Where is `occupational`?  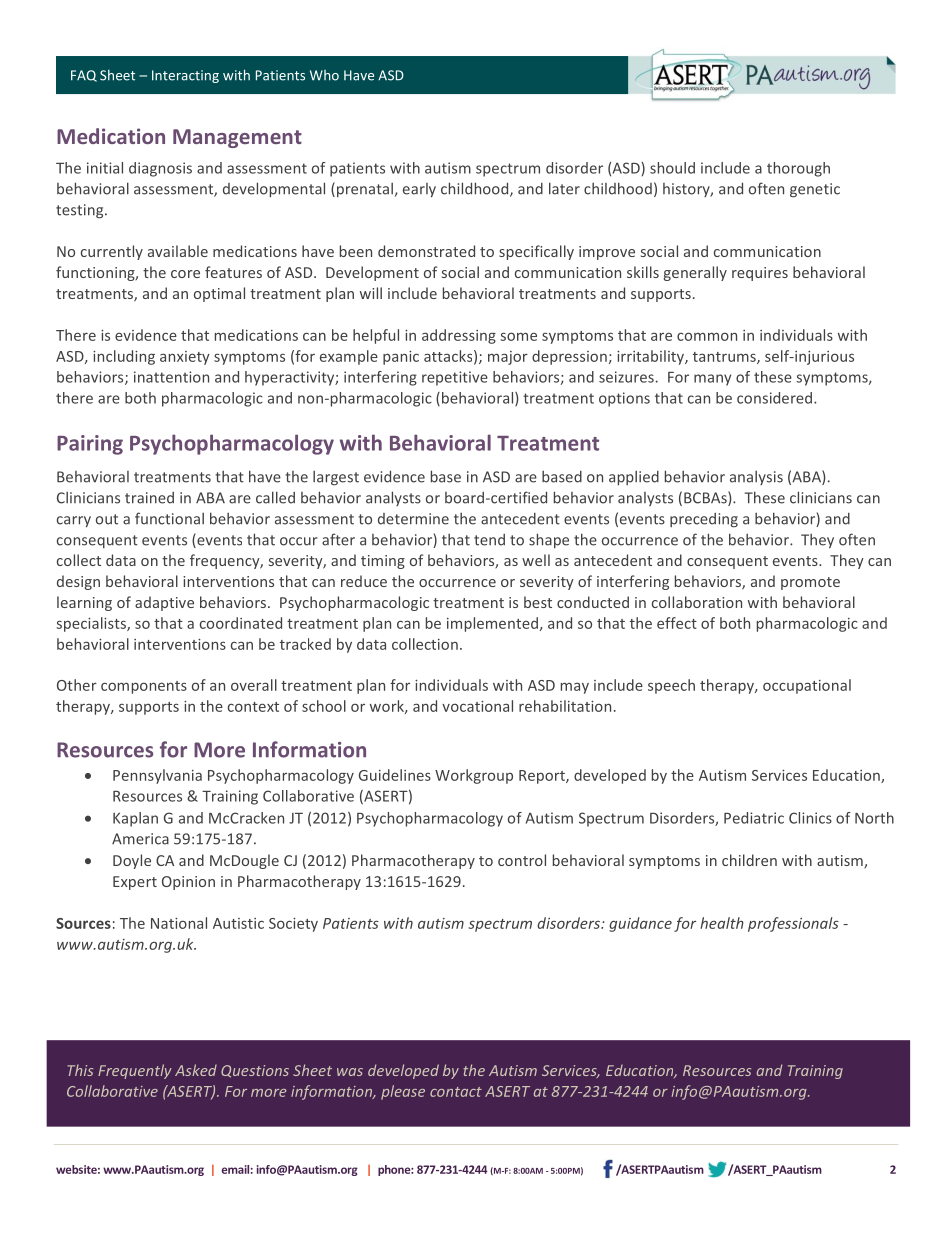
occupational is located at coordinates (807, 686).
